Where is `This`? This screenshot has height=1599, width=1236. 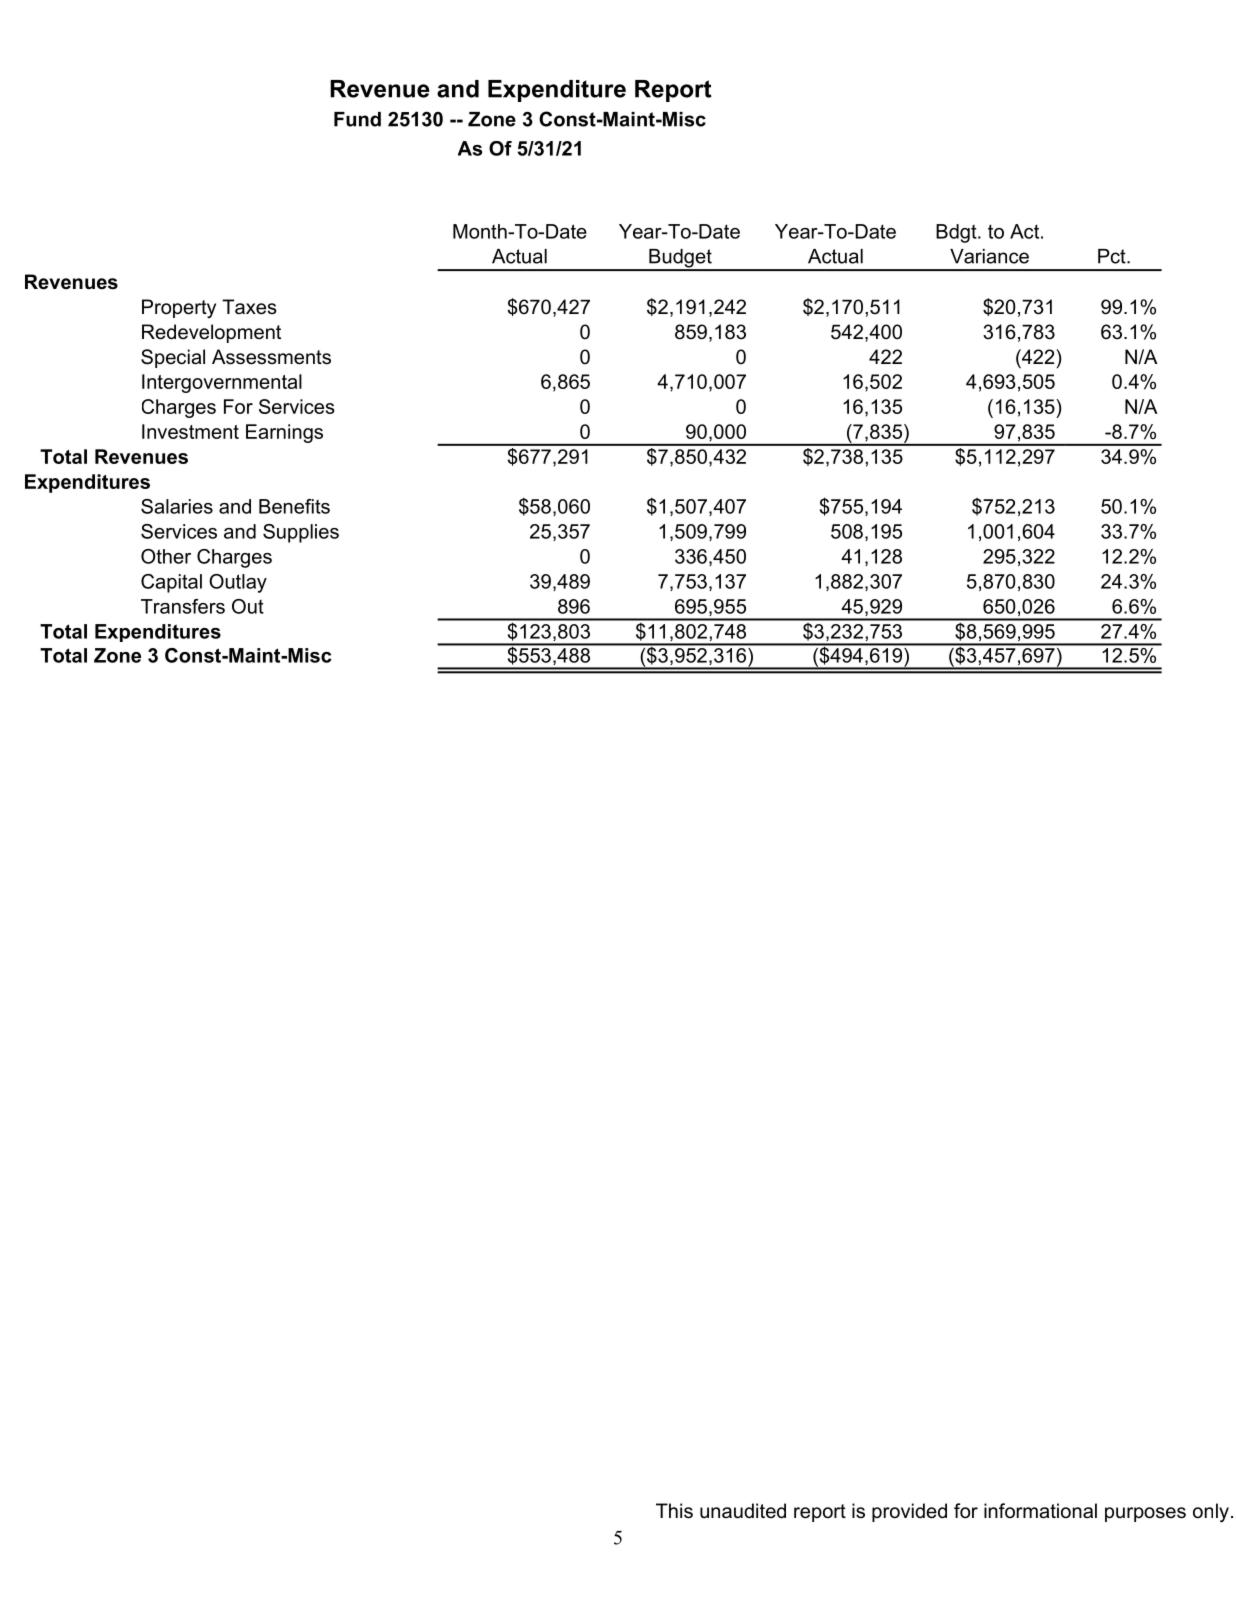
This is located at coordinates (674, 1511).
